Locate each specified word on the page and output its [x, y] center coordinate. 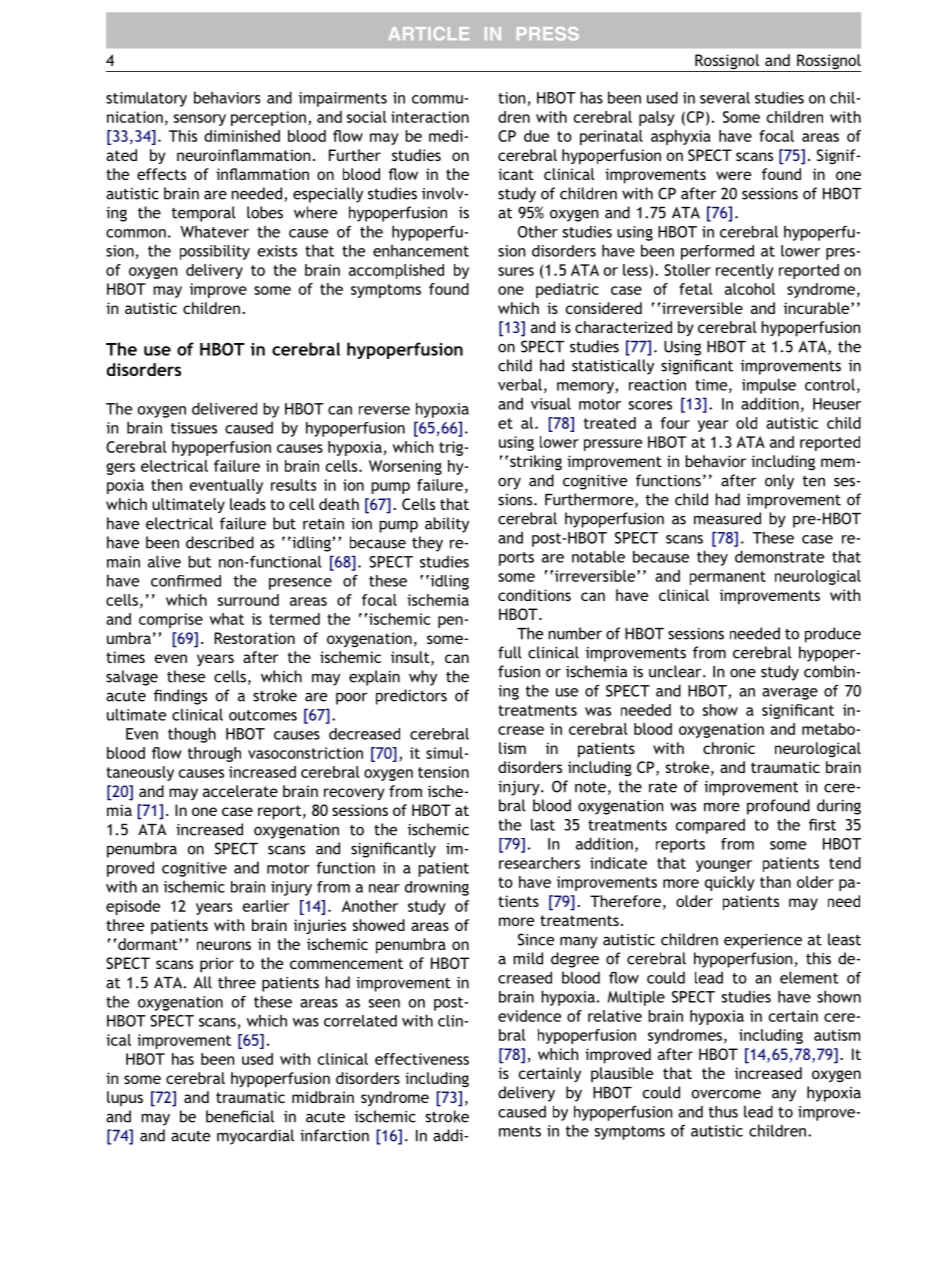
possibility [215, 252]
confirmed [186, 581]
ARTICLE [428, 34]
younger [724, 866]
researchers [539, 863]
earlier [266, 906]
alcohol [750, 289]
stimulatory [146, 99]
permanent [728, 578]
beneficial [240, 1116]
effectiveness [422, 1059]
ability [447, 525]
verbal [520, 384]
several [725, 98]
